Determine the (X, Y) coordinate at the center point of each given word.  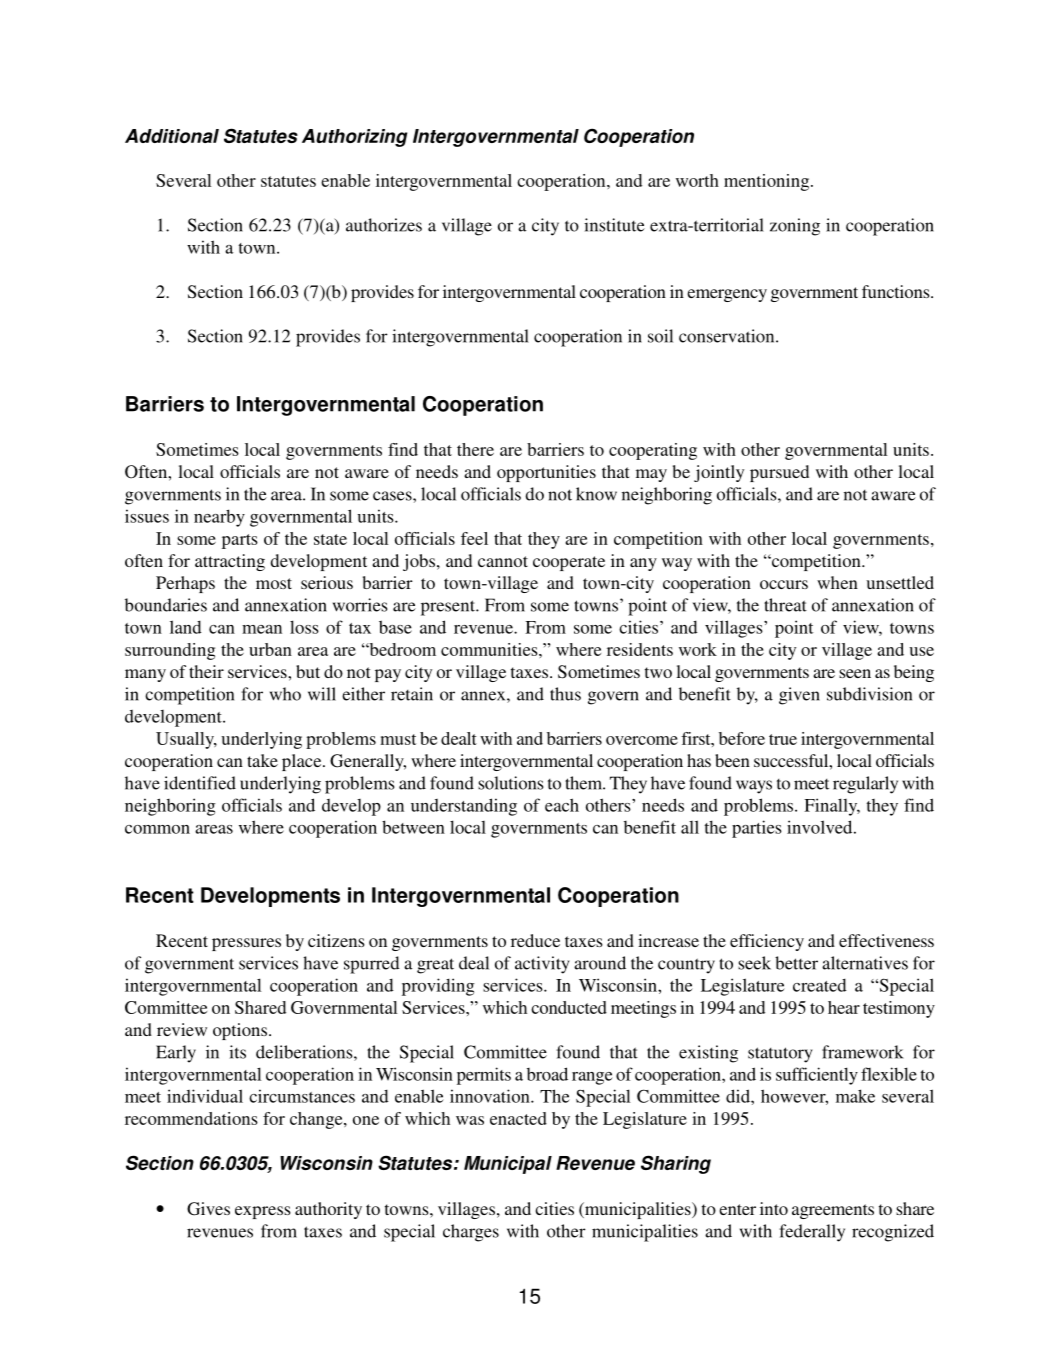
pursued (779, 473)
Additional (172, 136)
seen (855, 673)
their (206, 671)
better (796, 963)
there (475, 449)
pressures (246, 944)
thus (565, 694)
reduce (535, 940)
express (263, 1212)
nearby (219, 518)
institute (614, 225)
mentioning (768, 182)
